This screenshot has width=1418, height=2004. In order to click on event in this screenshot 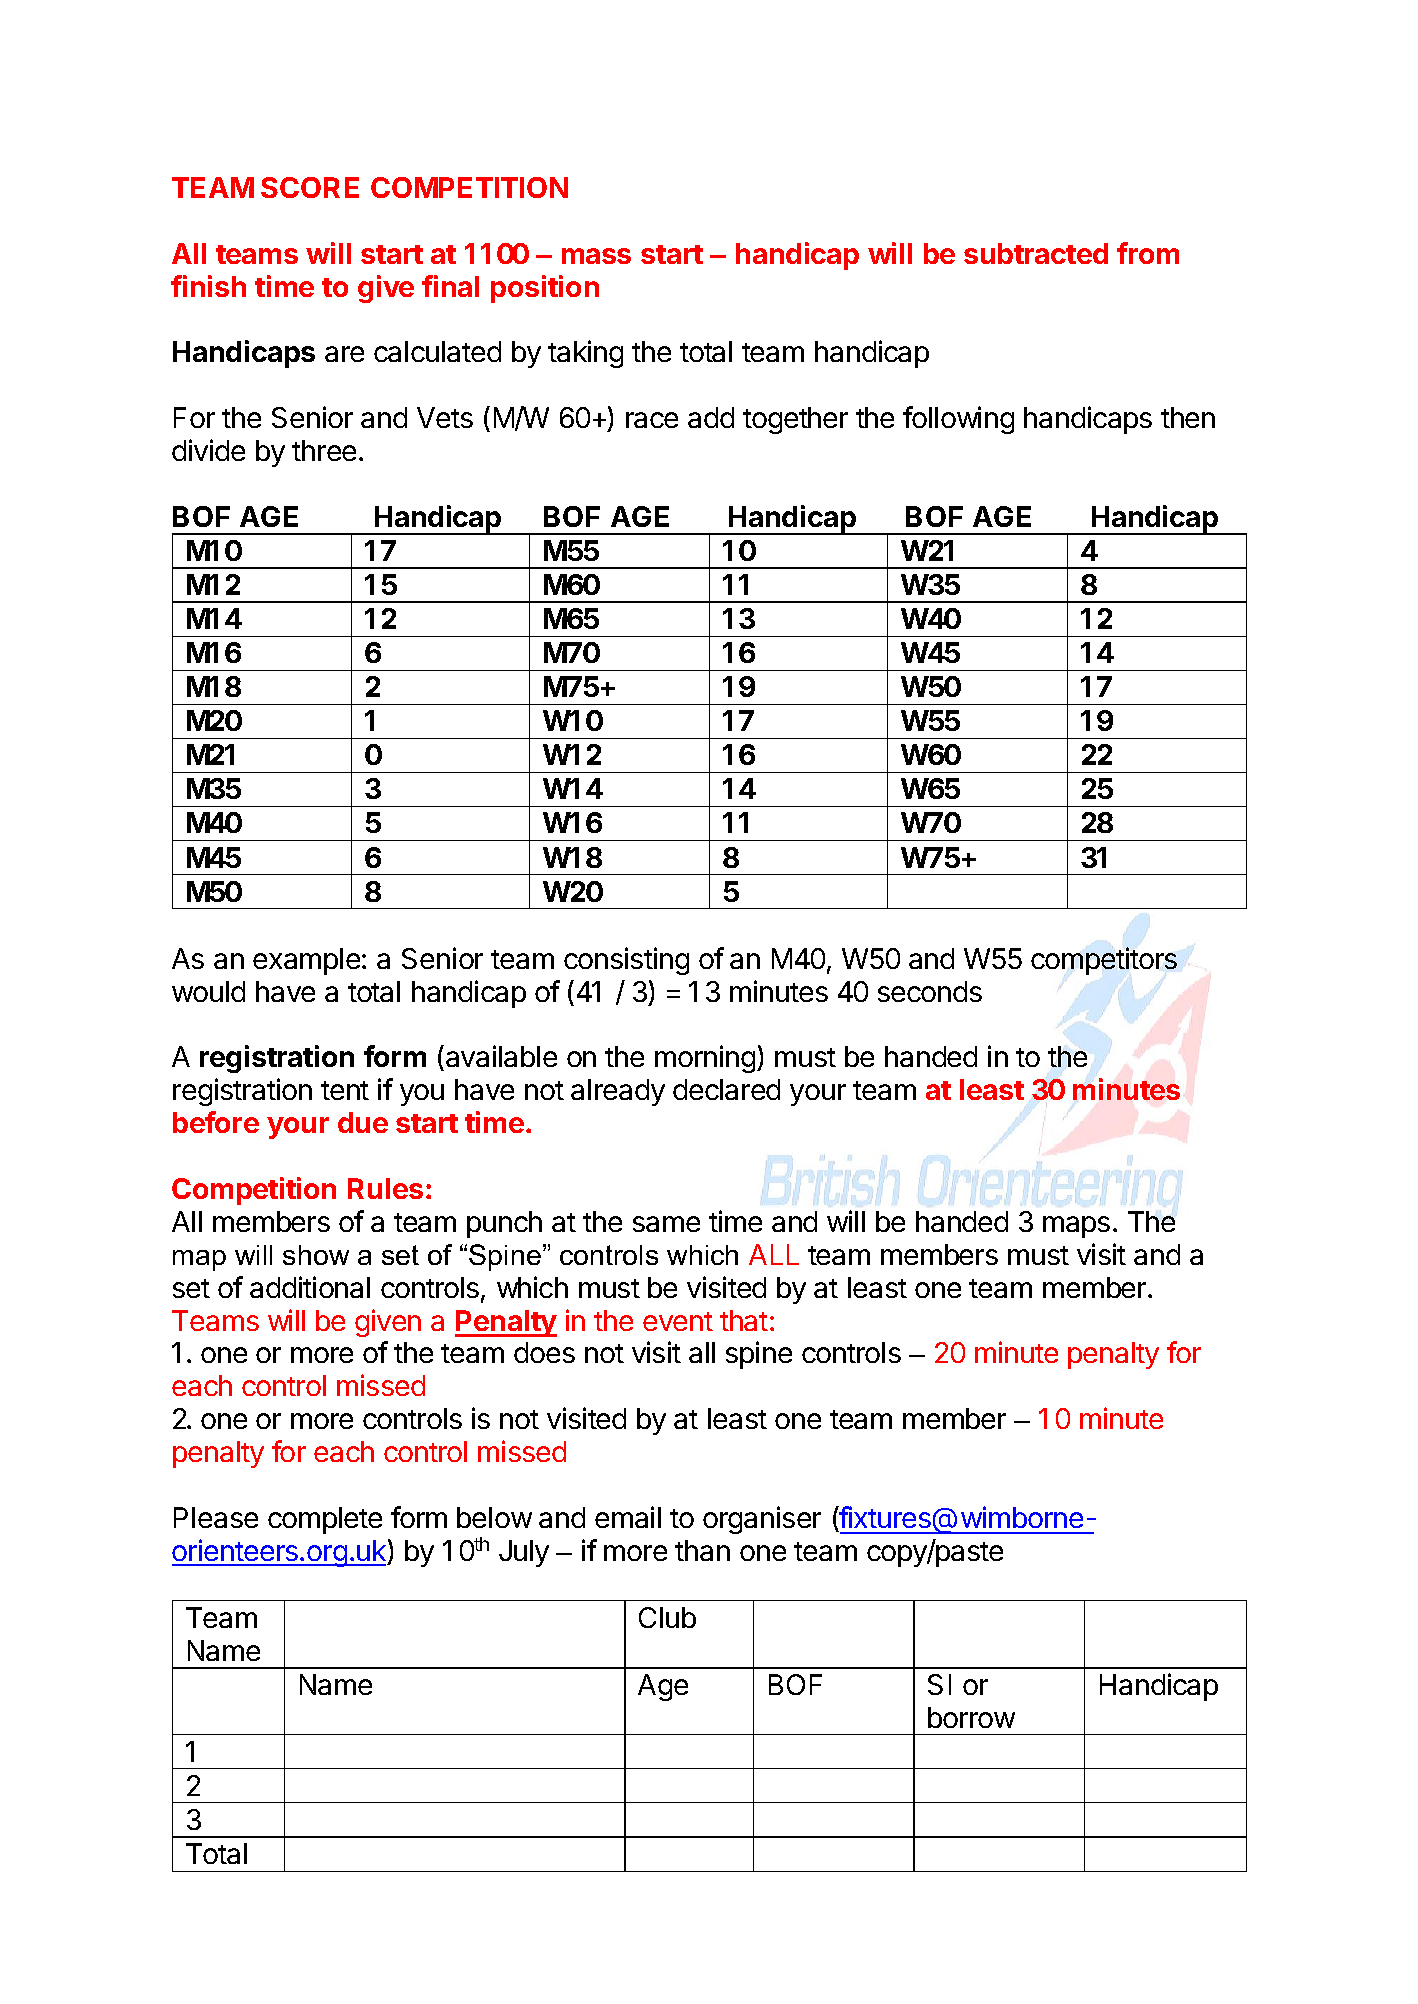, I will do `click(678, 1321)`.
